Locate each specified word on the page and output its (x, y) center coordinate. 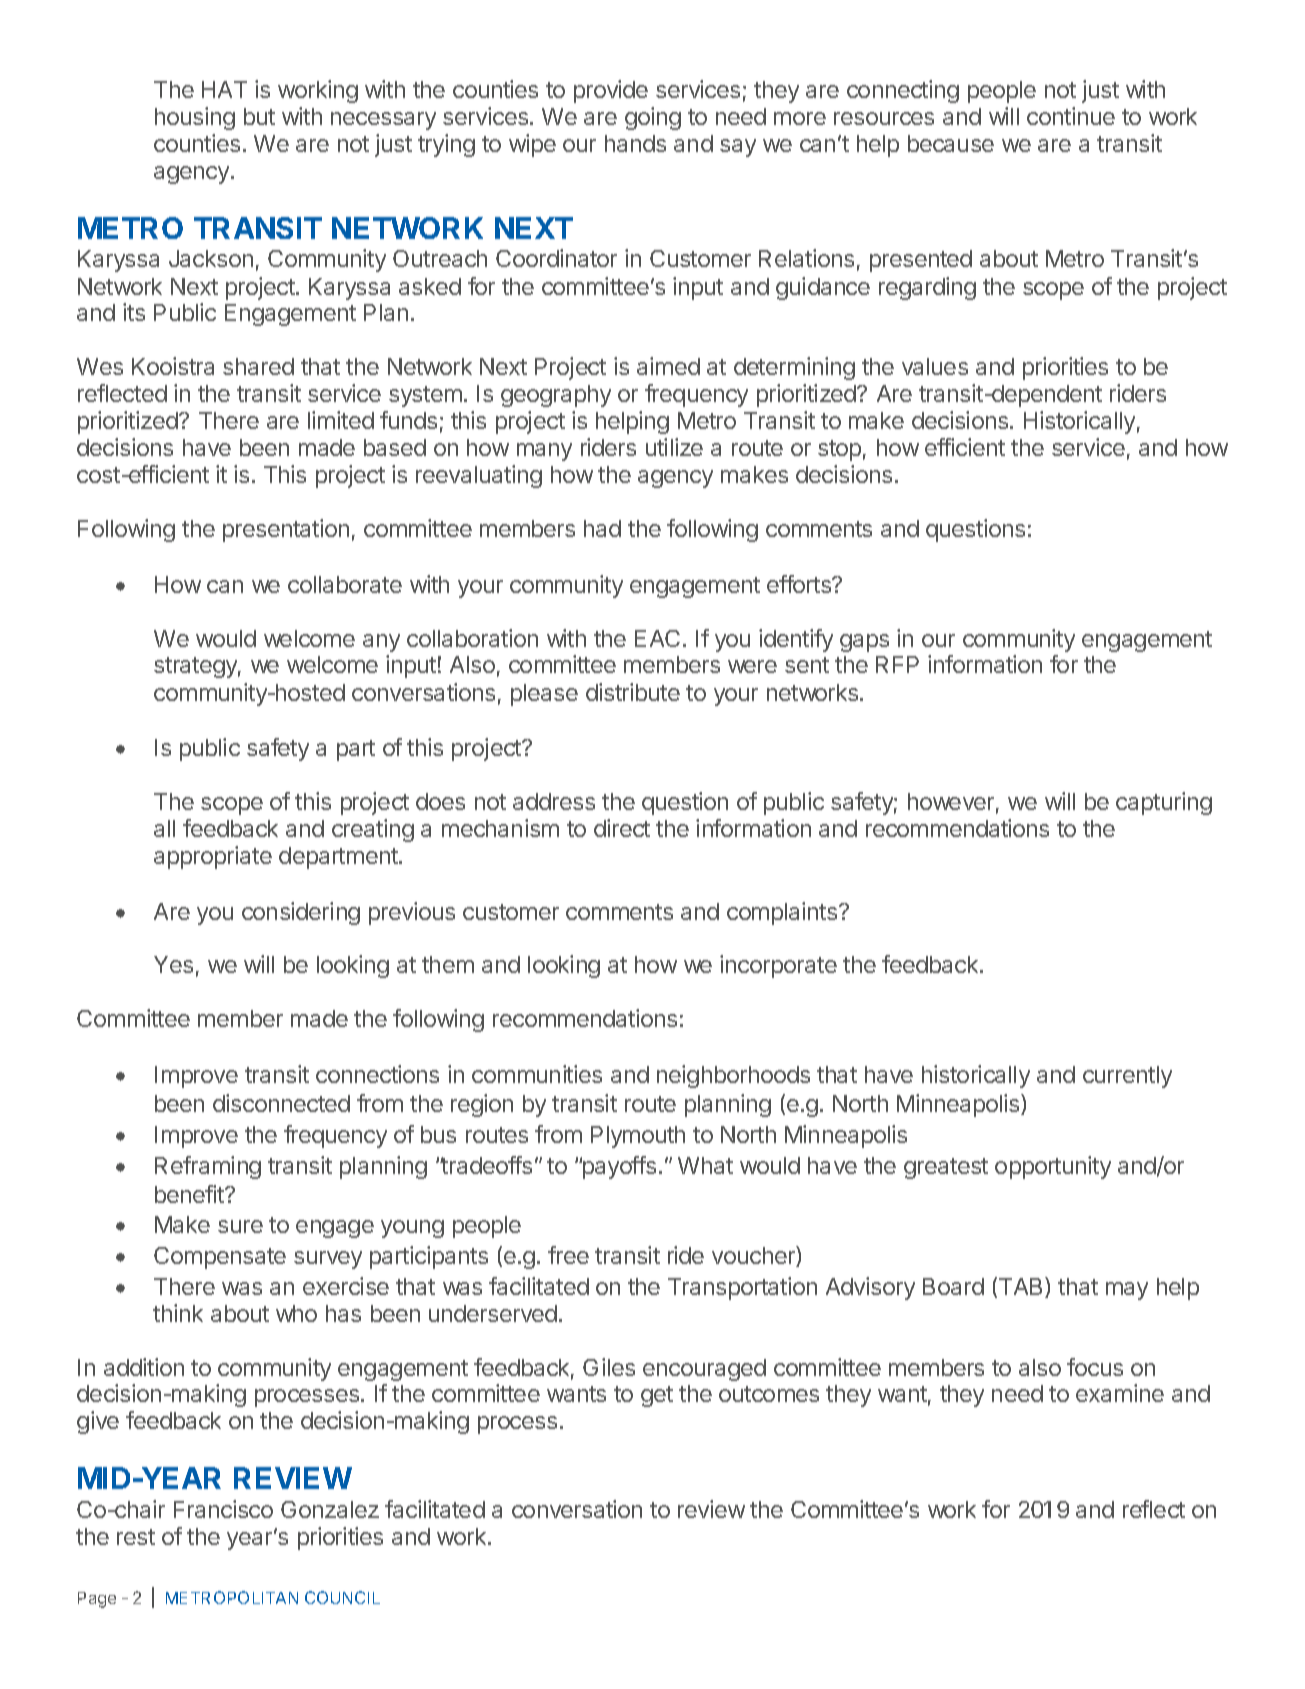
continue (1071, 116)
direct (622, 828)
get (657, 1396)
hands (635, 143)
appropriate (213, 857)
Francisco (223, 1509)
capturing (1164, 803)
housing (195, 118)
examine (1120, 1393)
